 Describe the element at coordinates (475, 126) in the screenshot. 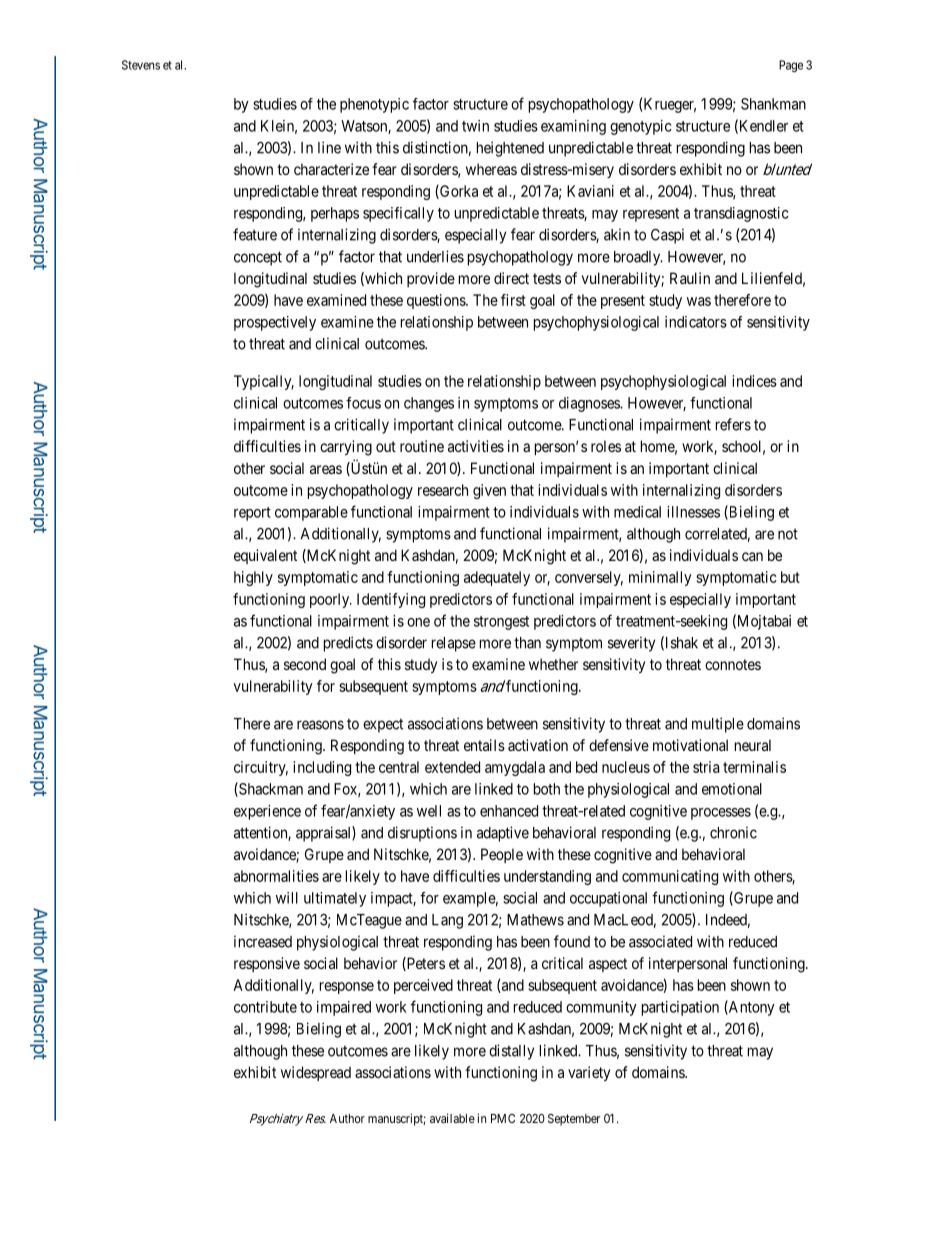

I see `twin` at that location.
